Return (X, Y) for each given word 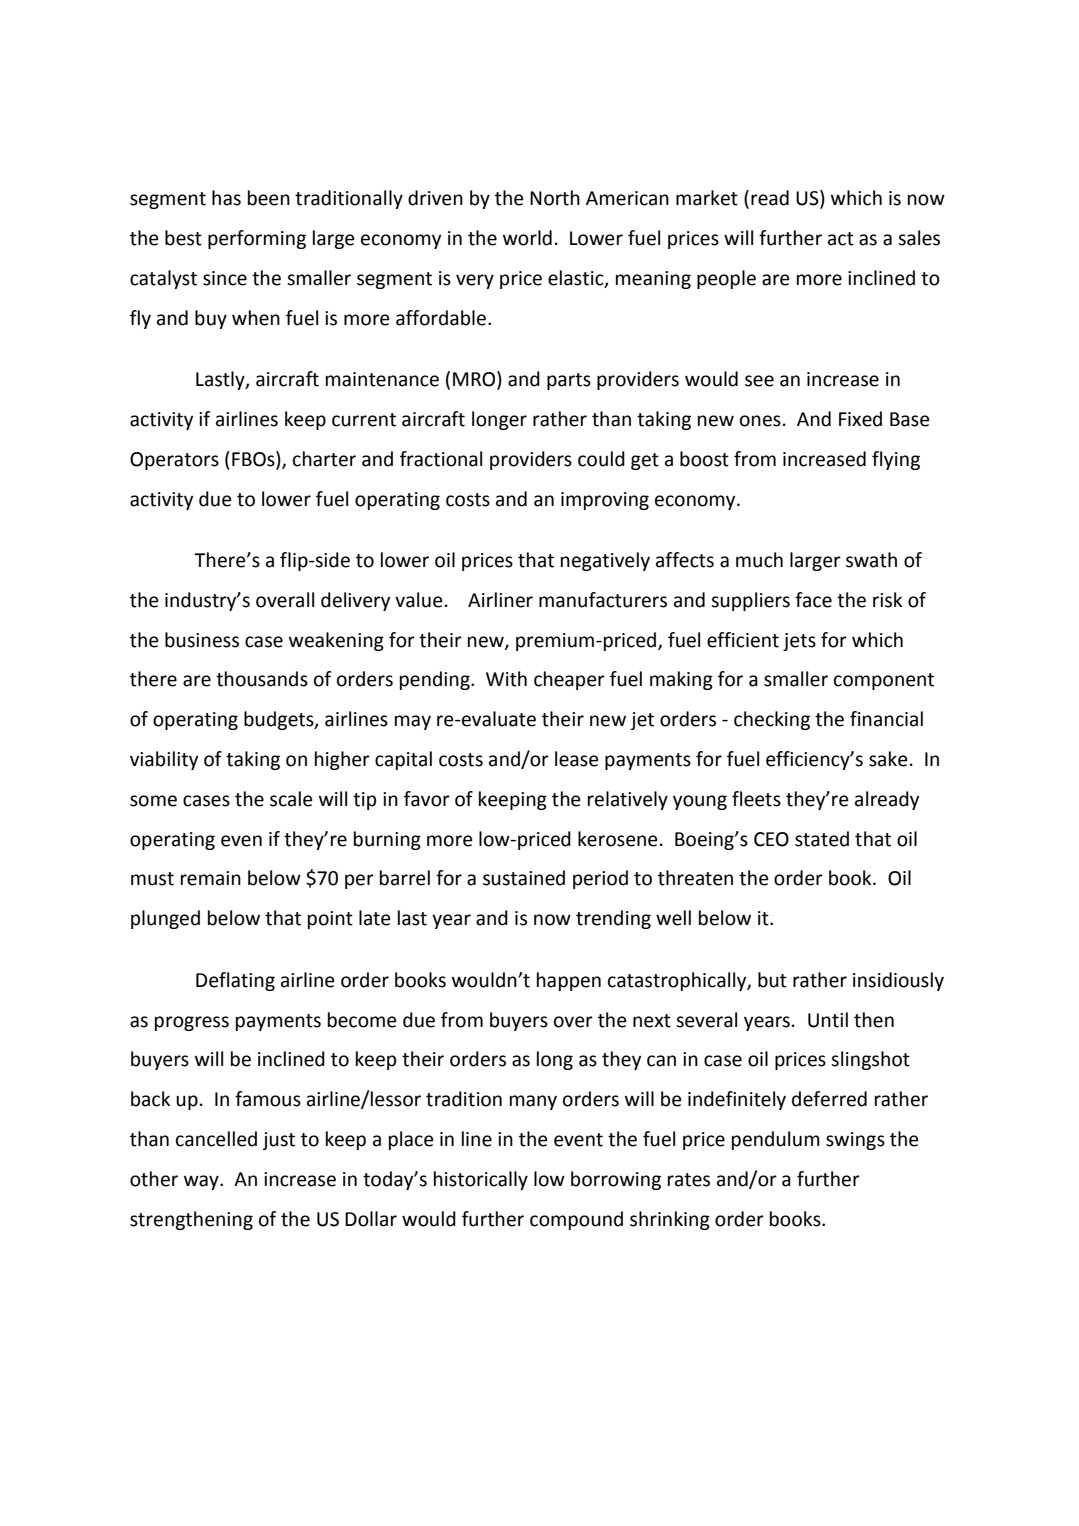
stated (822, 839)
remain (211, 878)
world (527, 238)
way (202, 1182)
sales (919, 238)
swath (871, 560)
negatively (605, 561)
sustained (524, 878)
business (202, 640)
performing (257, 239)
